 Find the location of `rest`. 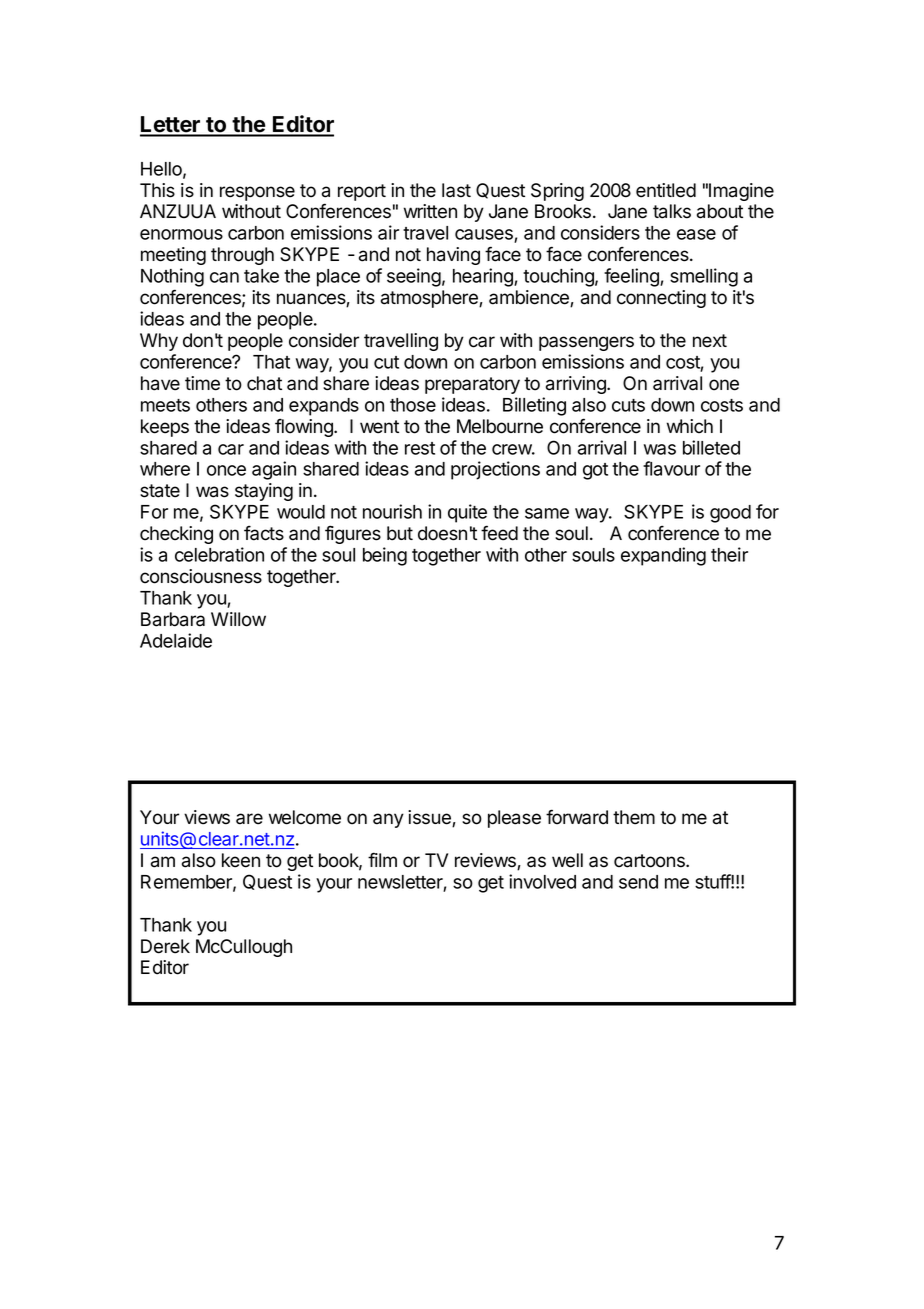

rest is located at coordinates (420, 448).
